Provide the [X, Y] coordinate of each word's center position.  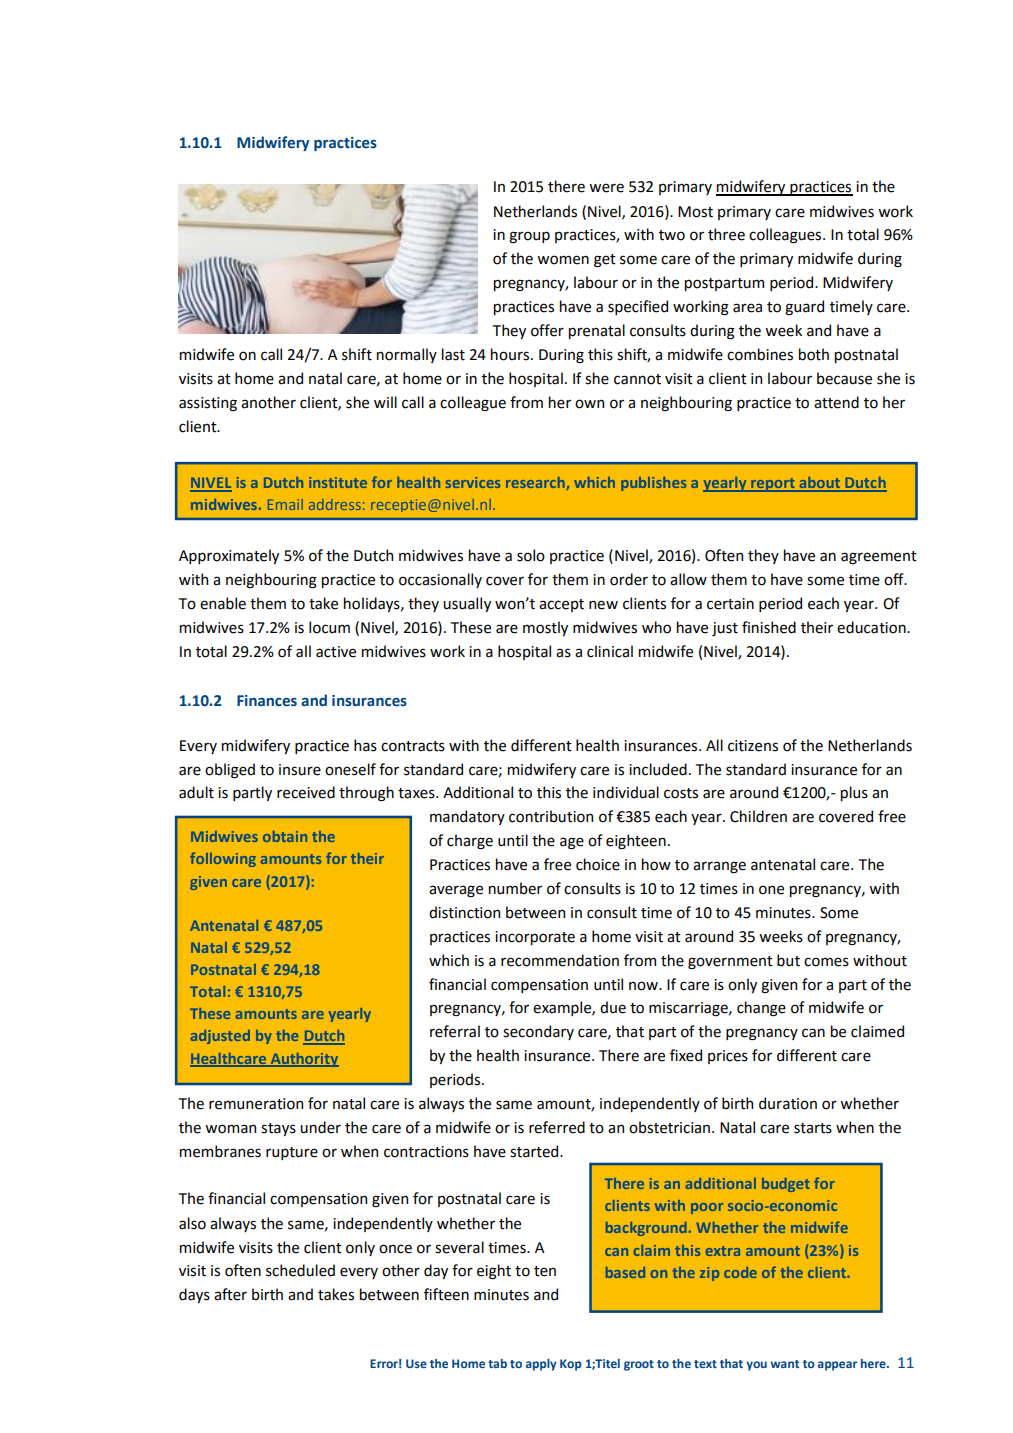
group [529, 237]
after [230, 1294]
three [726, 234]
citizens [753, 746]
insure [300, 770]
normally [407, 355]
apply [541, 1365]
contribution [551, 816]
